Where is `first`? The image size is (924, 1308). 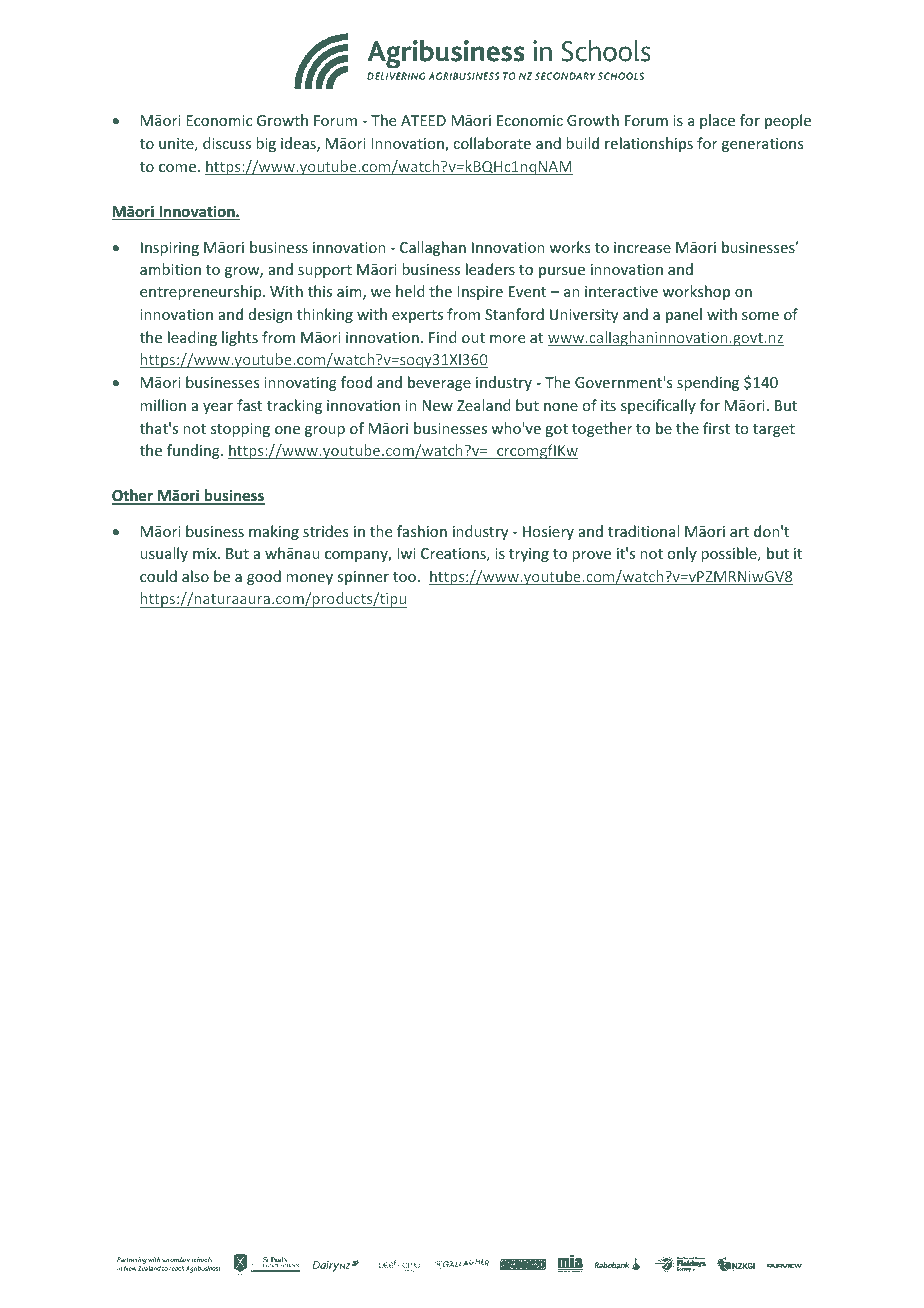
first is located at coordinates (716, 428).
